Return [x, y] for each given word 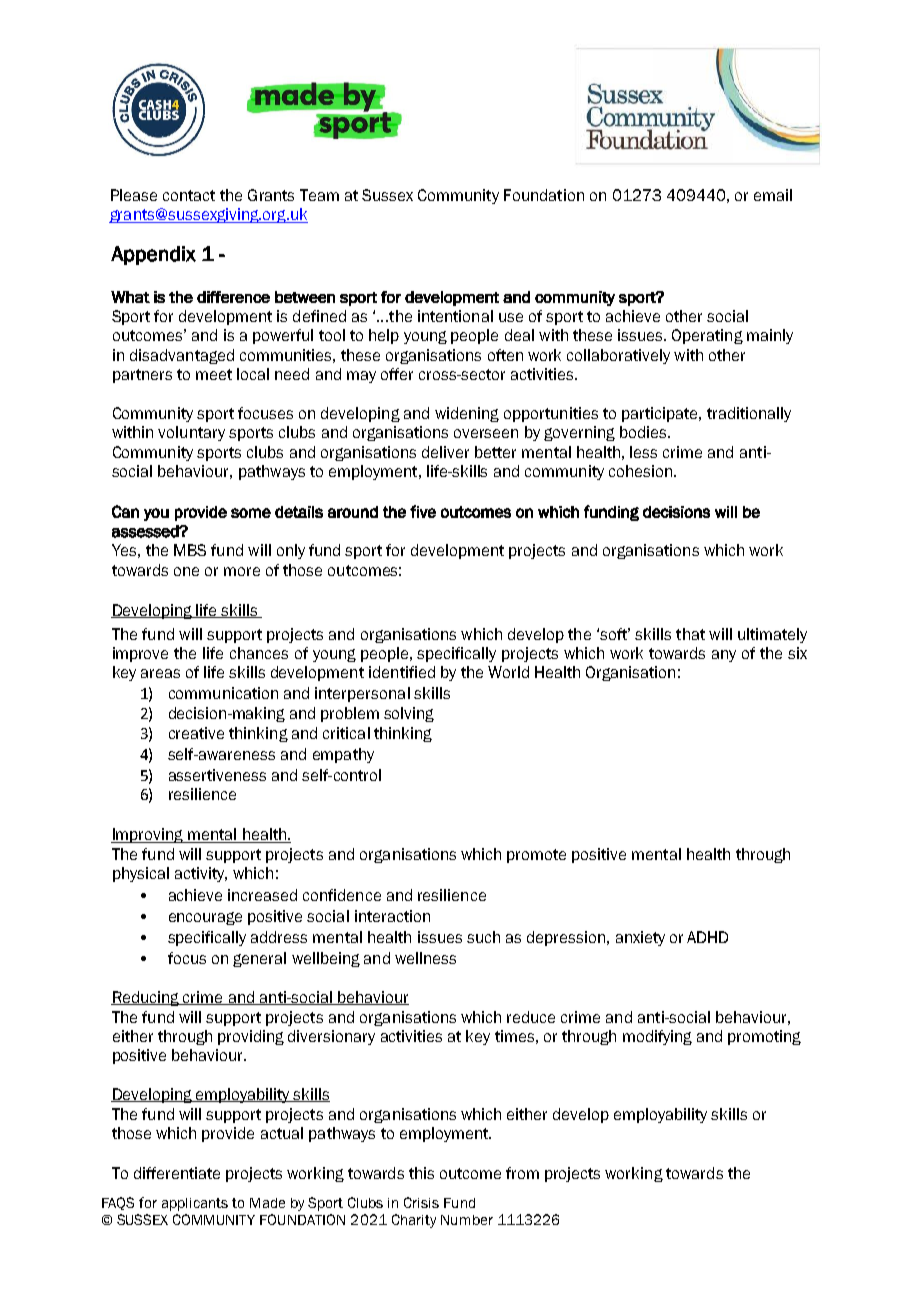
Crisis [421, 1202]
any [724, 656]
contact [189, 195]
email [773, 195]
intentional [455, 316]
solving [409, 714]
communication [223, 693]
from [522, 1173]
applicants [195, 1204]
